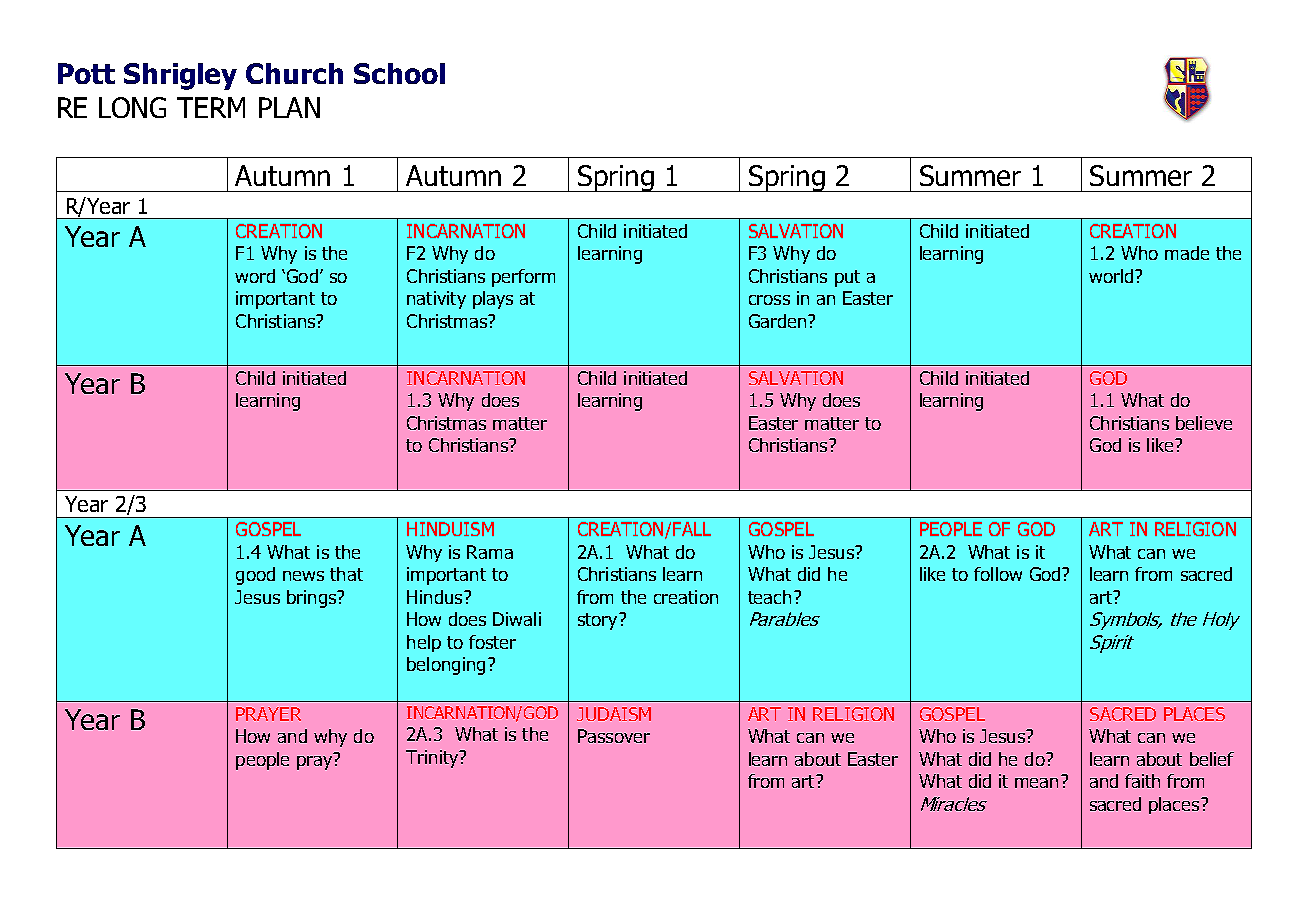  I want to click on Passover, so click(614, 736).
